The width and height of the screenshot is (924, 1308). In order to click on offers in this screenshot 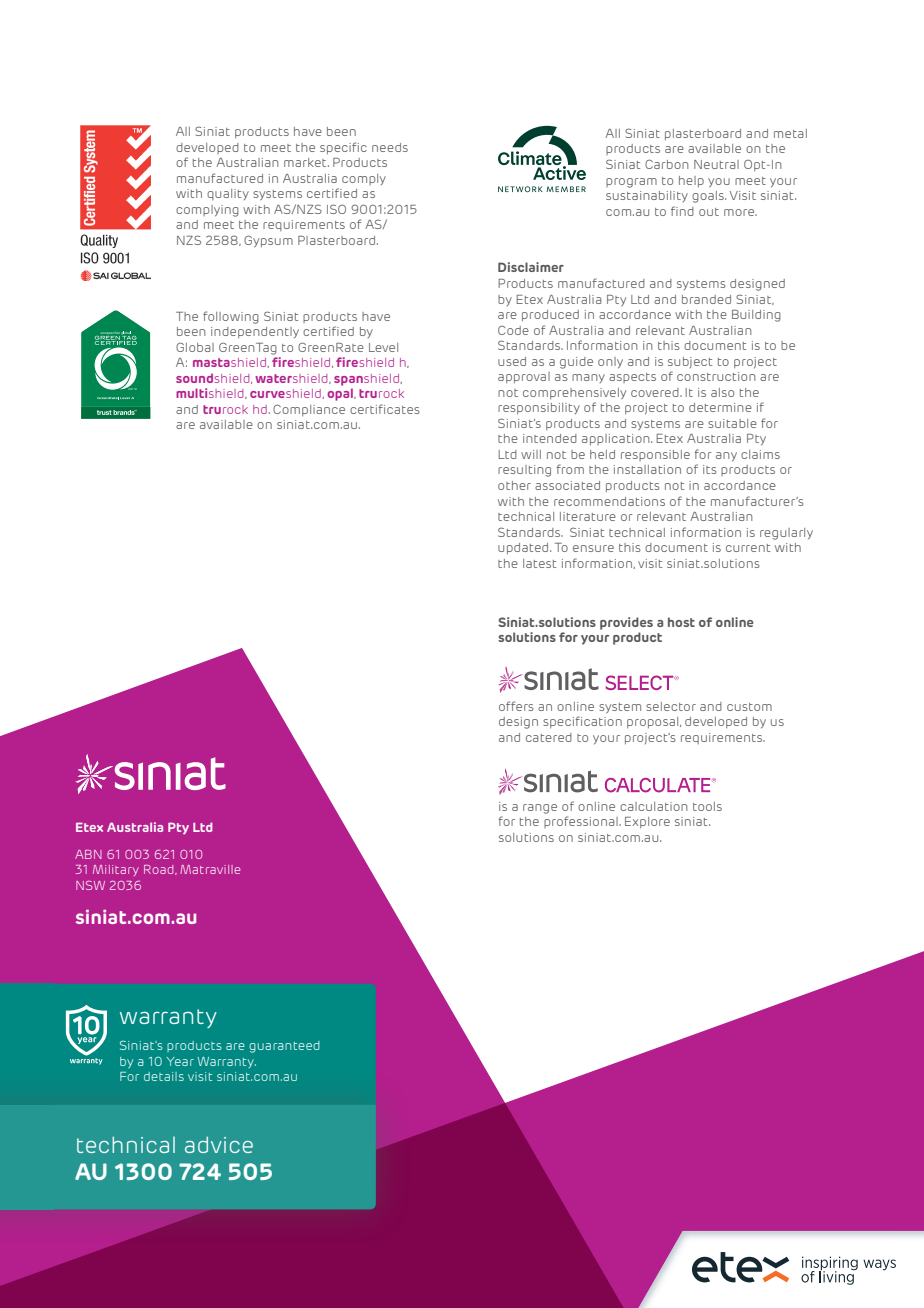, I will do `click(516, 706)`.
